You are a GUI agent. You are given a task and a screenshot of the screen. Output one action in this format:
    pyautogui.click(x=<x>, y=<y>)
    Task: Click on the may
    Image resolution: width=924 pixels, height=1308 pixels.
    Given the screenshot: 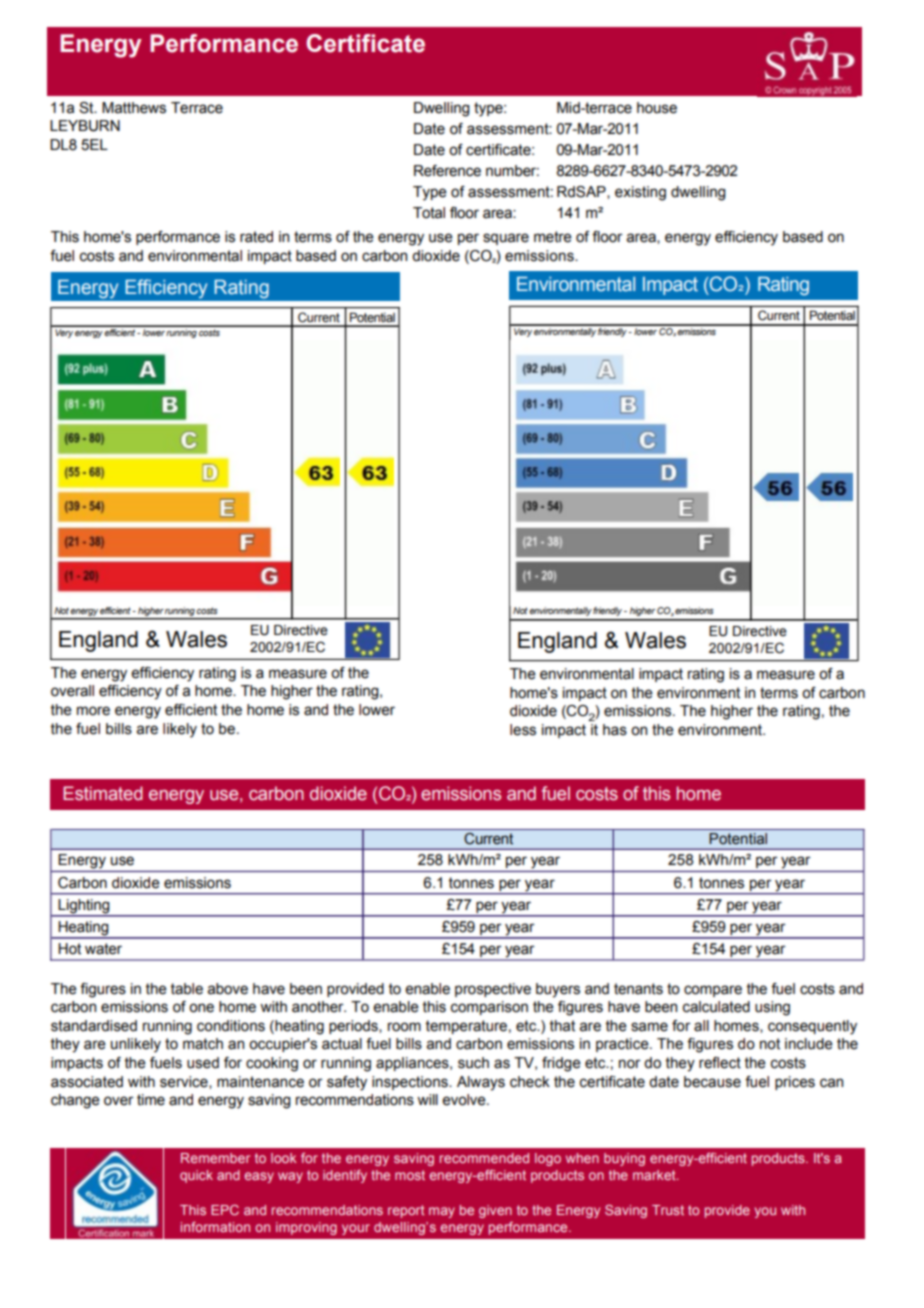 What is the action you would take?
    pyautogui.click(x=442, y=1212)
